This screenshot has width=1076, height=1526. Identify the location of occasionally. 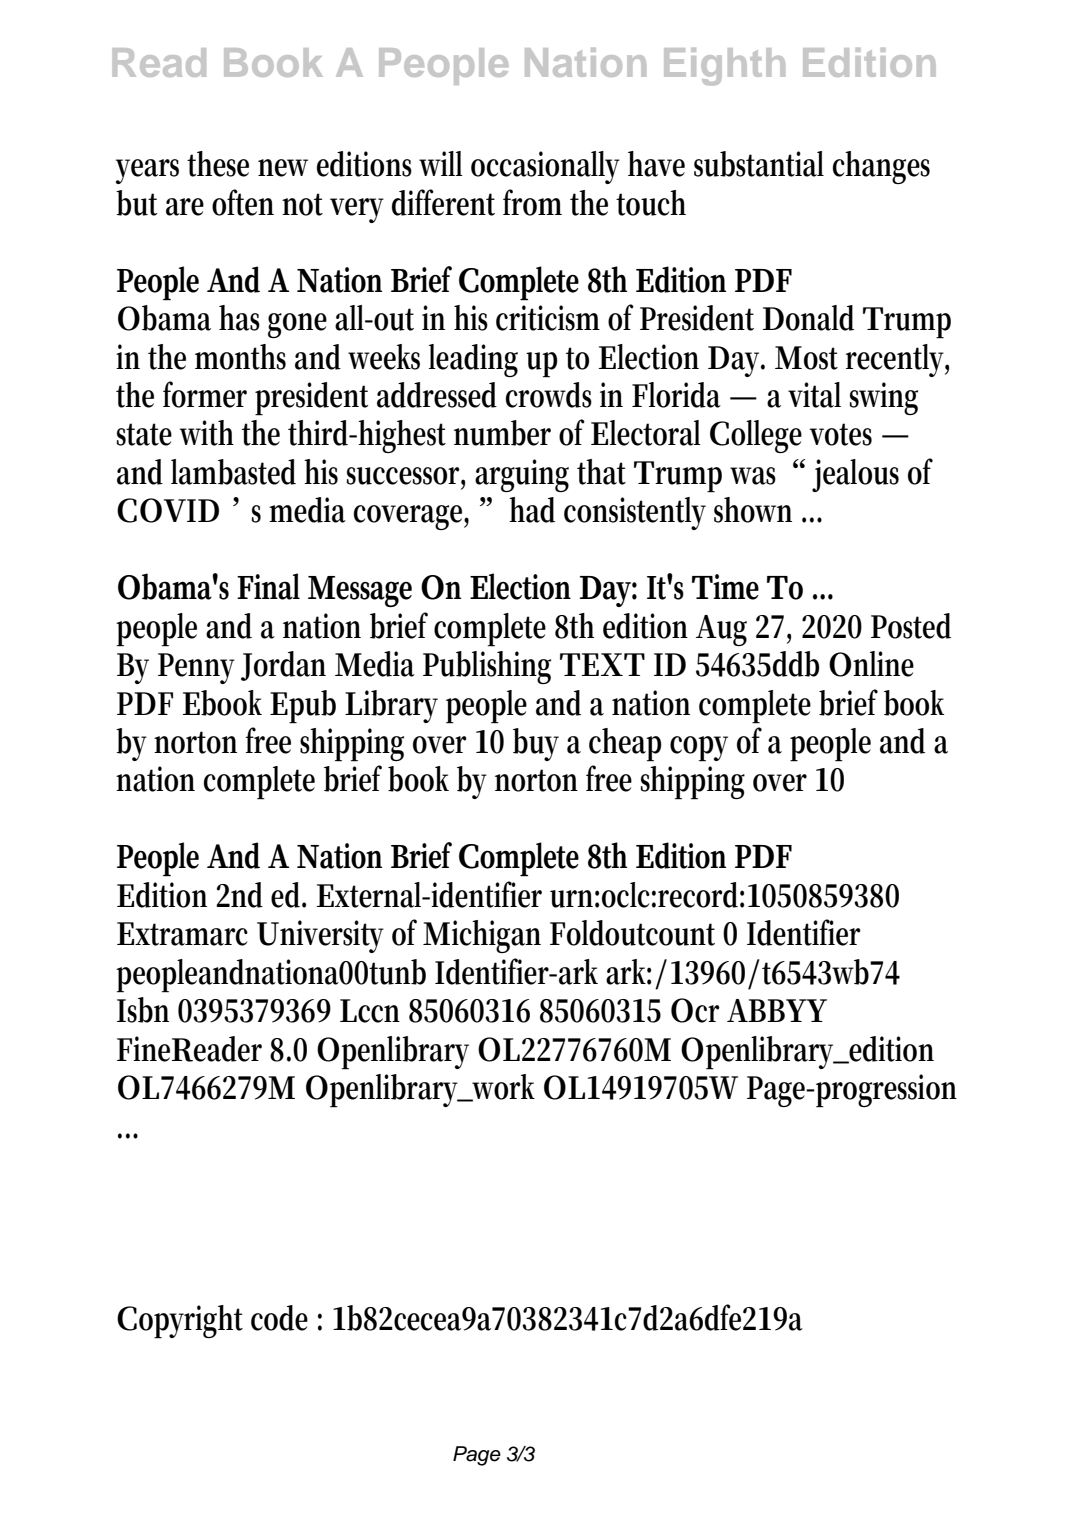
(545, 167).
